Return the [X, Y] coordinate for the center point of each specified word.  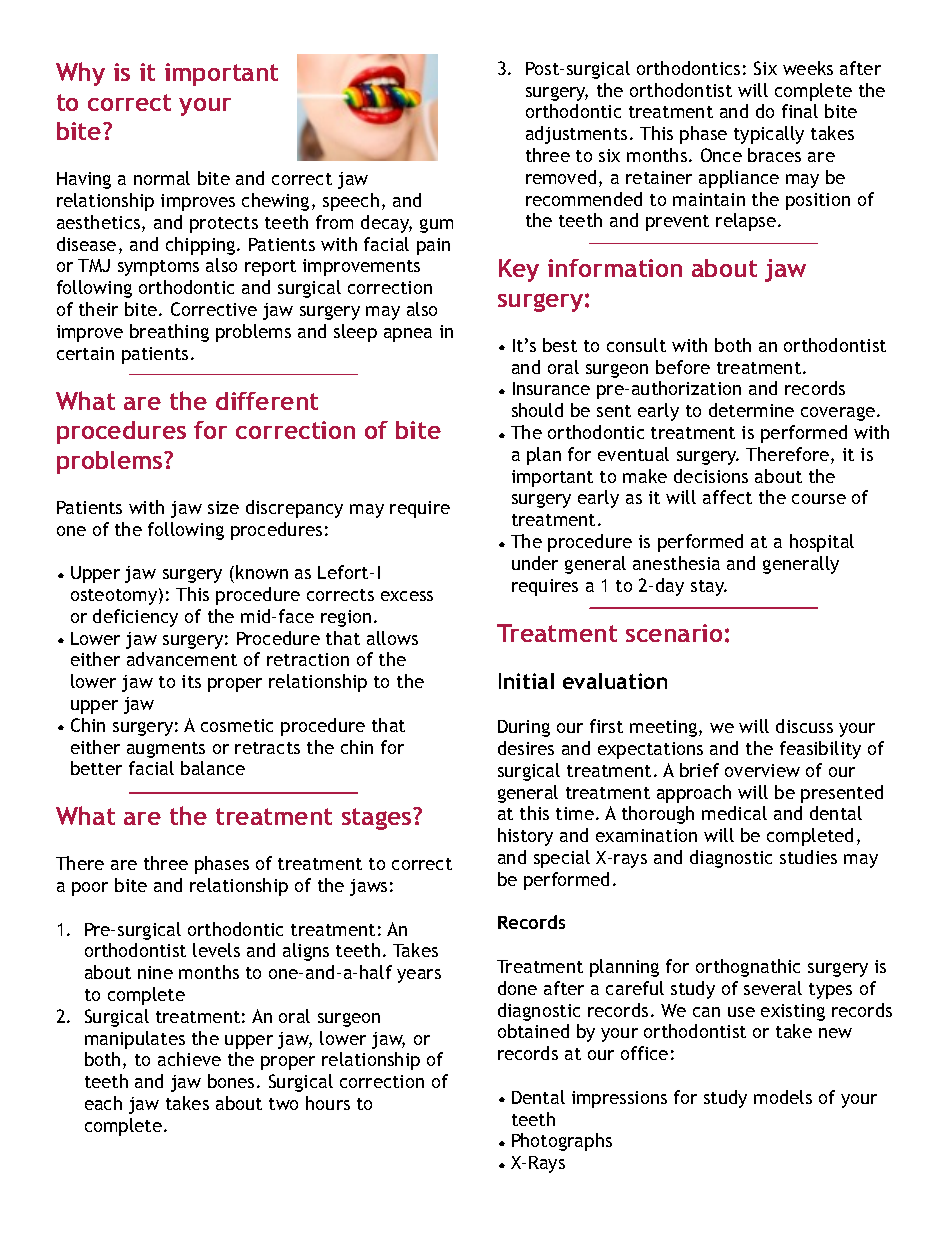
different [267, 401]
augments [166, 750]
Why [80, 74]
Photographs [562, 1142]
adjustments [576, 135]
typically [769, 135]
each [103, 1103]
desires [526, 748]
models [783, 1097]
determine [751, 410]
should [537, 410]
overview [762, 770]
